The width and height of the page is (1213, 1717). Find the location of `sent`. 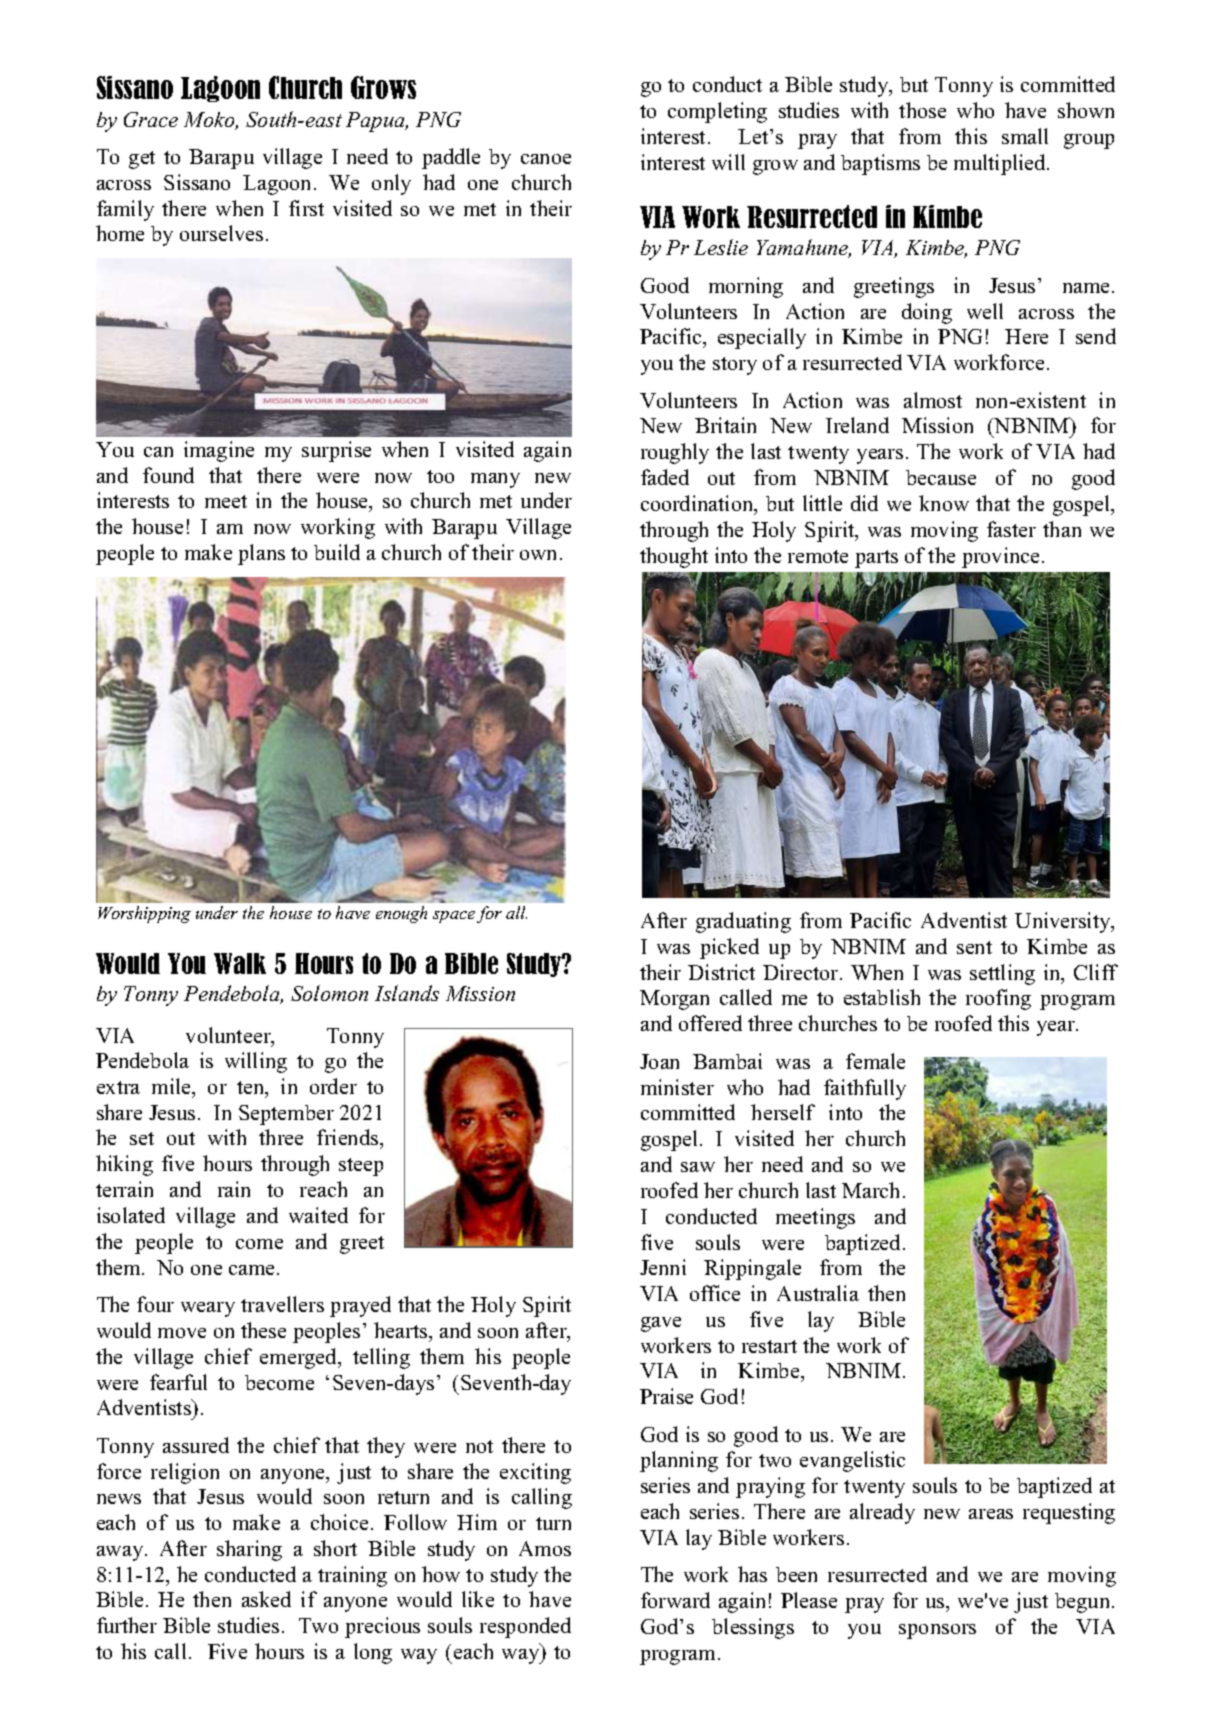

sent is located at coordinates (974, 947).
